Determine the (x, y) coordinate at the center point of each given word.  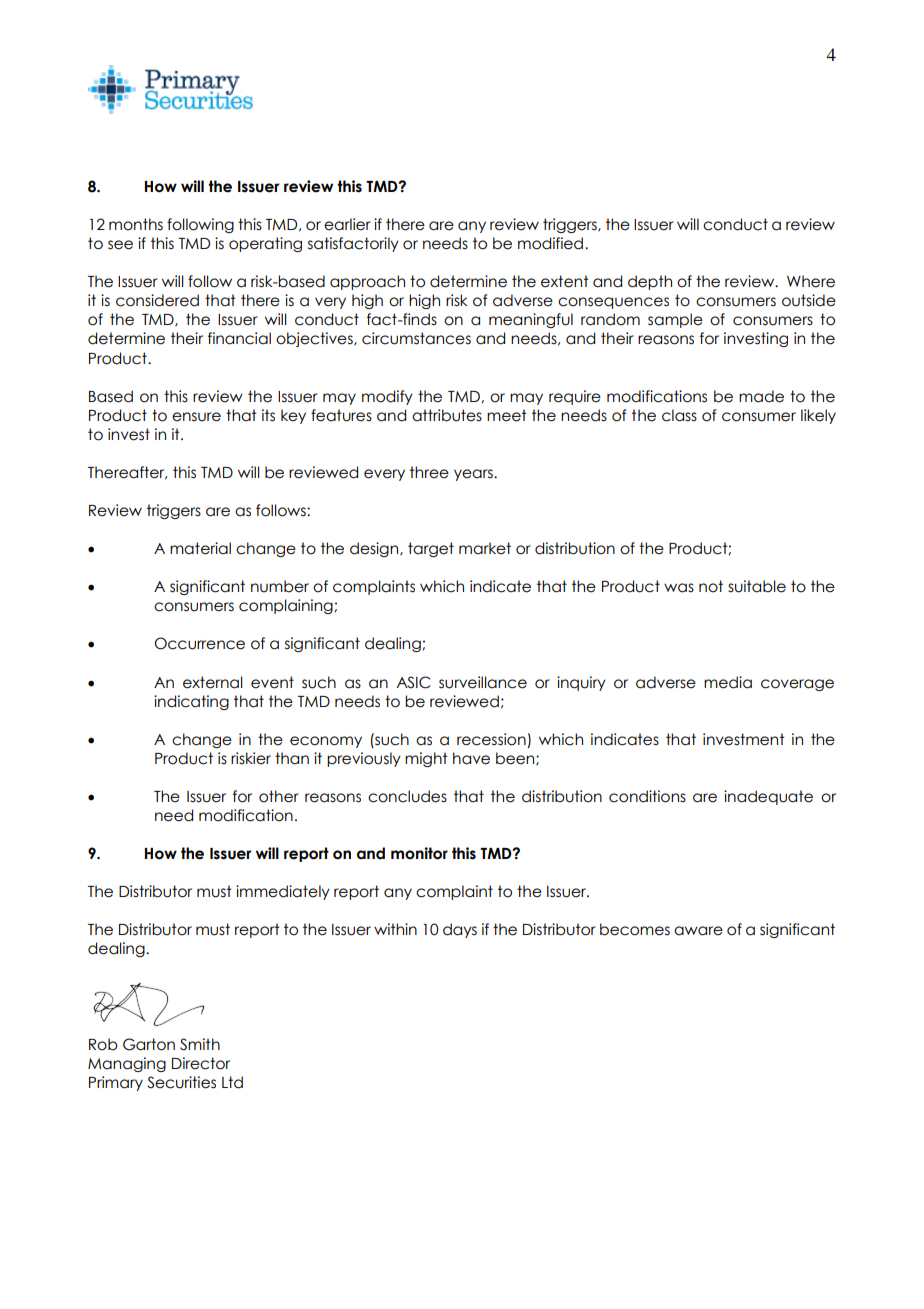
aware (698, 931)
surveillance (483, 682)
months (136, 224)
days (460, 930)
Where (811, 281)
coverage (797, 685)
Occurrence (199, 643)
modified (550, 243)
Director (201, 1063)
